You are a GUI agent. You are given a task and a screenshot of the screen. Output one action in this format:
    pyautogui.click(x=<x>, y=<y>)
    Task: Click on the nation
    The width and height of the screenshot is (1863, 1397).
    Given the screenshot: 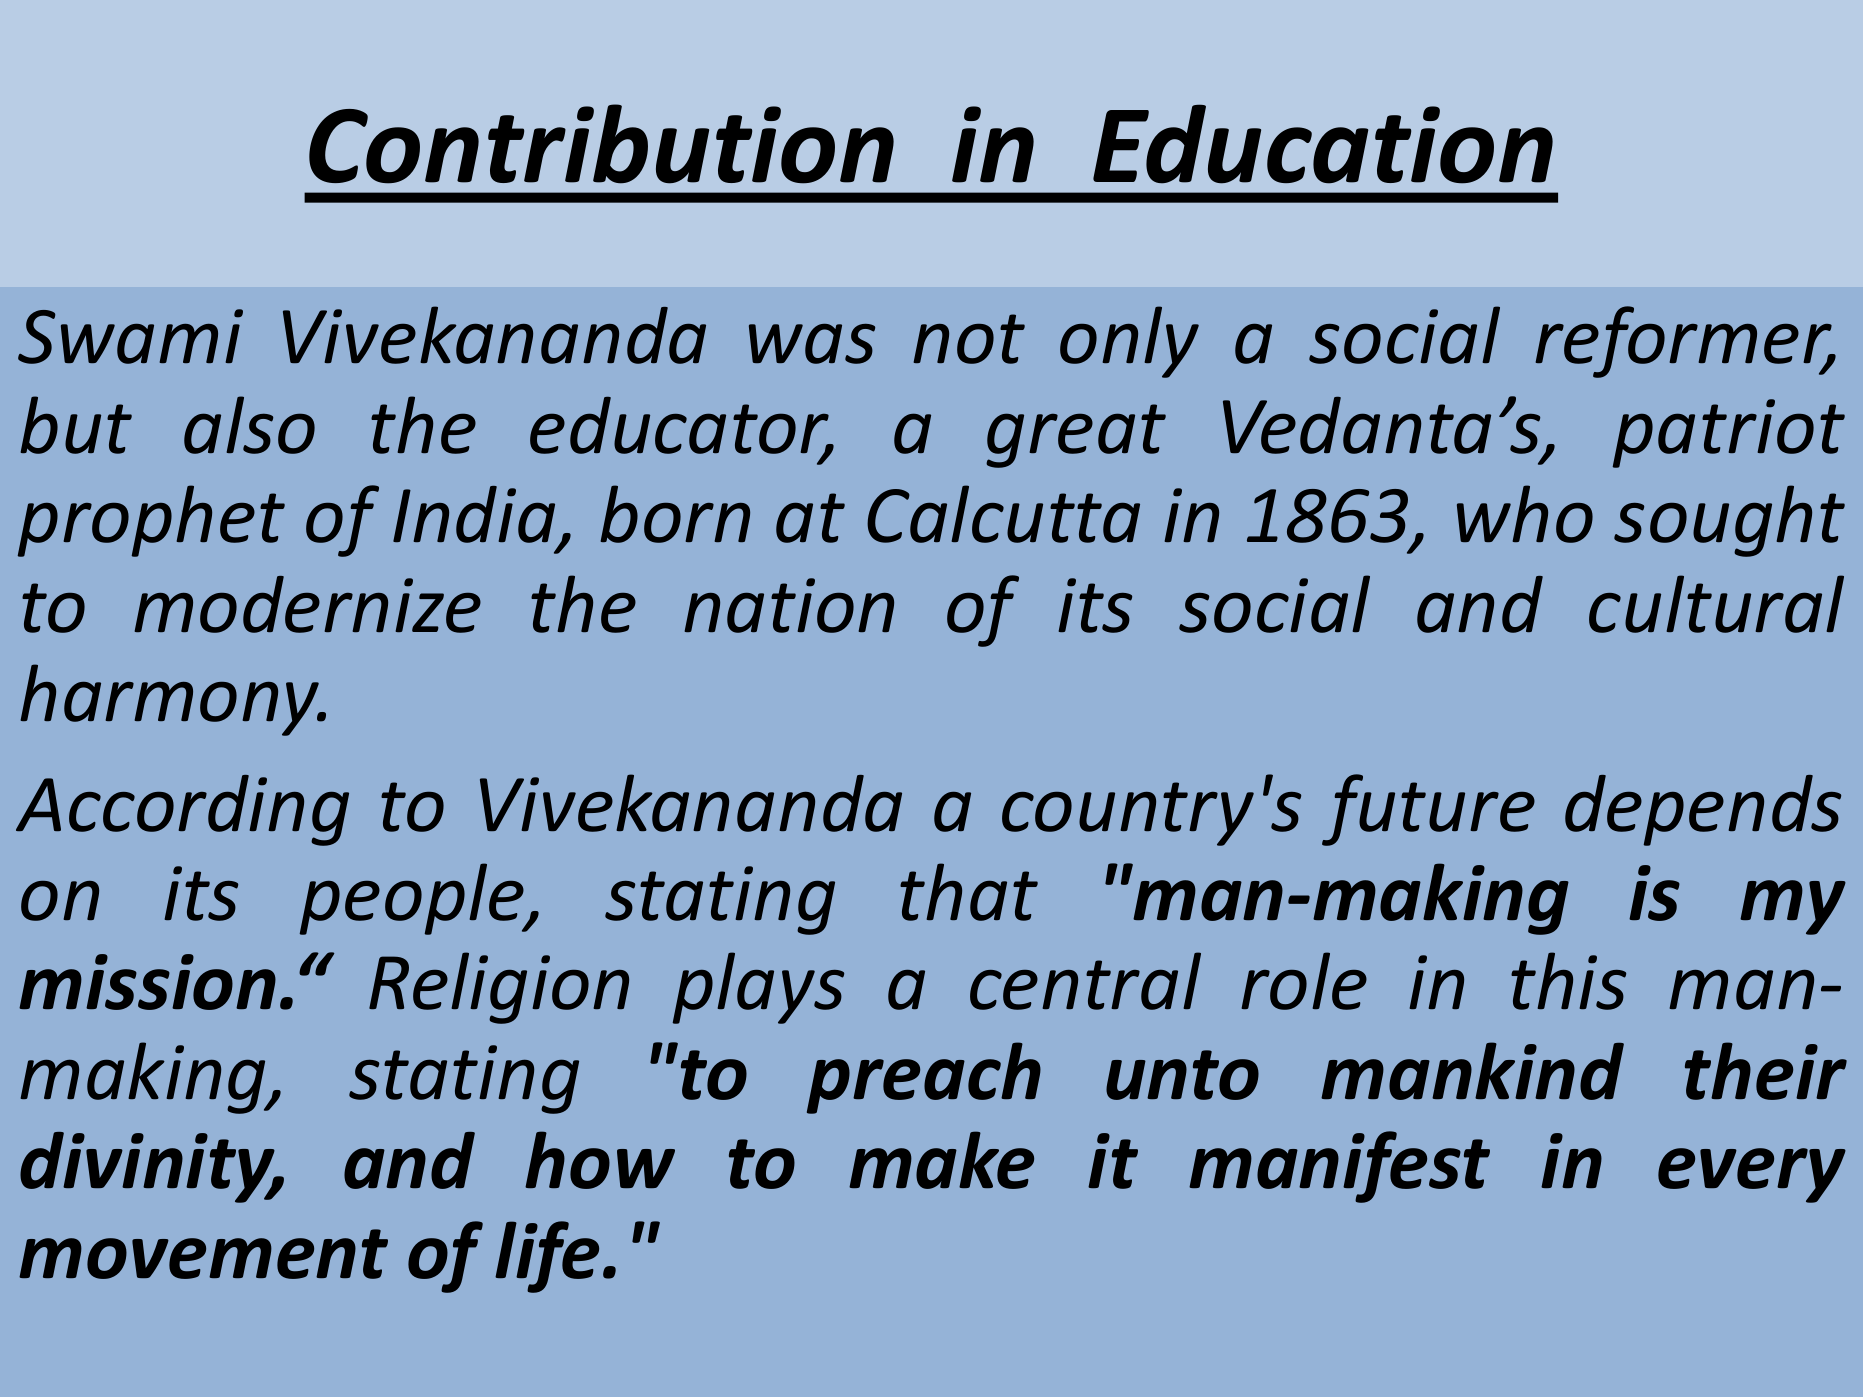 What is the action you would take?
    pyautogui.click(x=789, y=605)
